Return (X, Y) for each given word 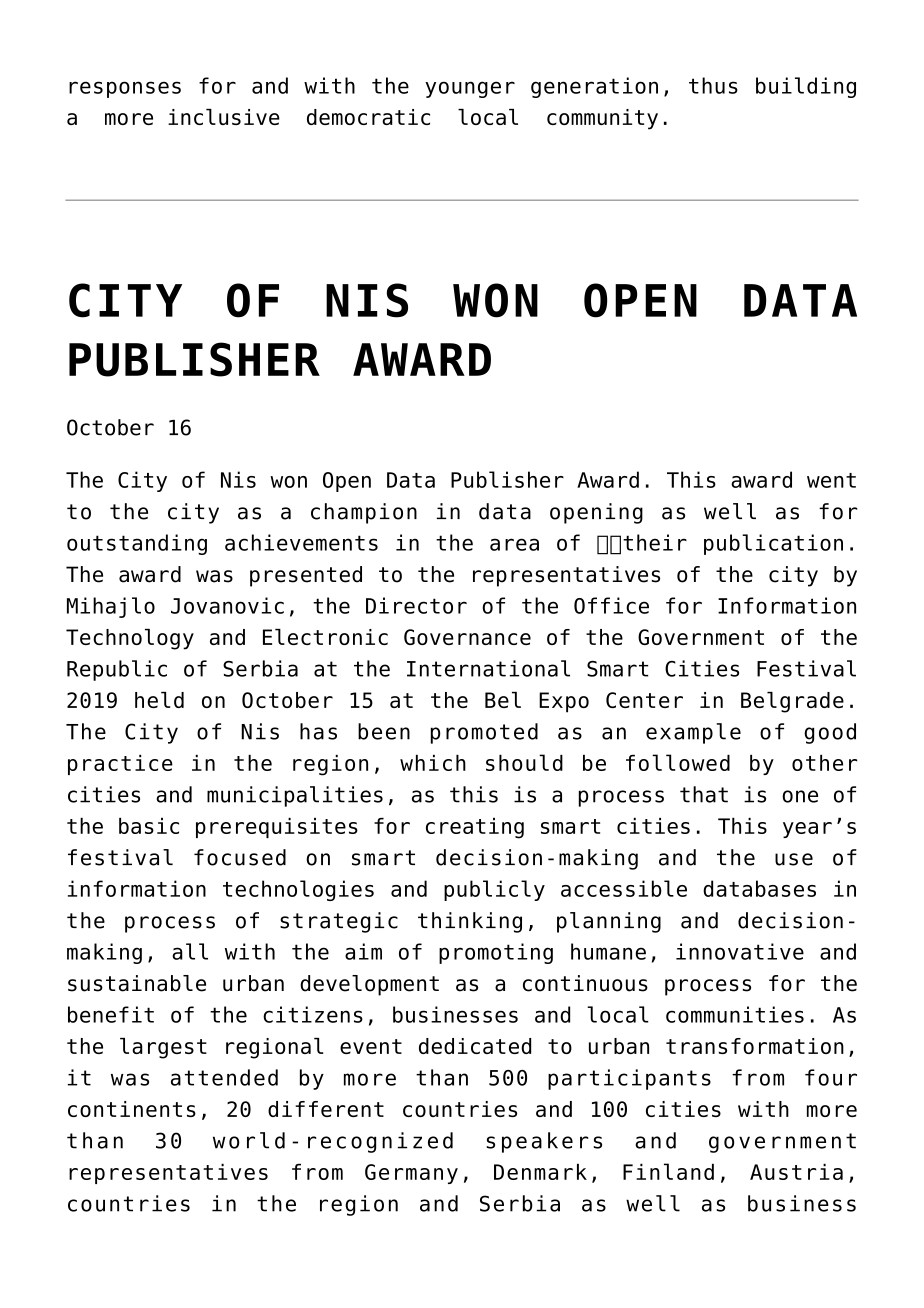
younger (470, 89)
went (831, 480)
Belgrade (792, 702)
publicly (494, 890)
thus (713, 85)
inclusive (224, 117)
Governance (467, 637)
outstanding (137, 544)
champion (364, 513)
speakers (544, 1142)
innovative (740, 951)
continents (132, 1109)
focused (240, 857)
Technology (130, 639)
